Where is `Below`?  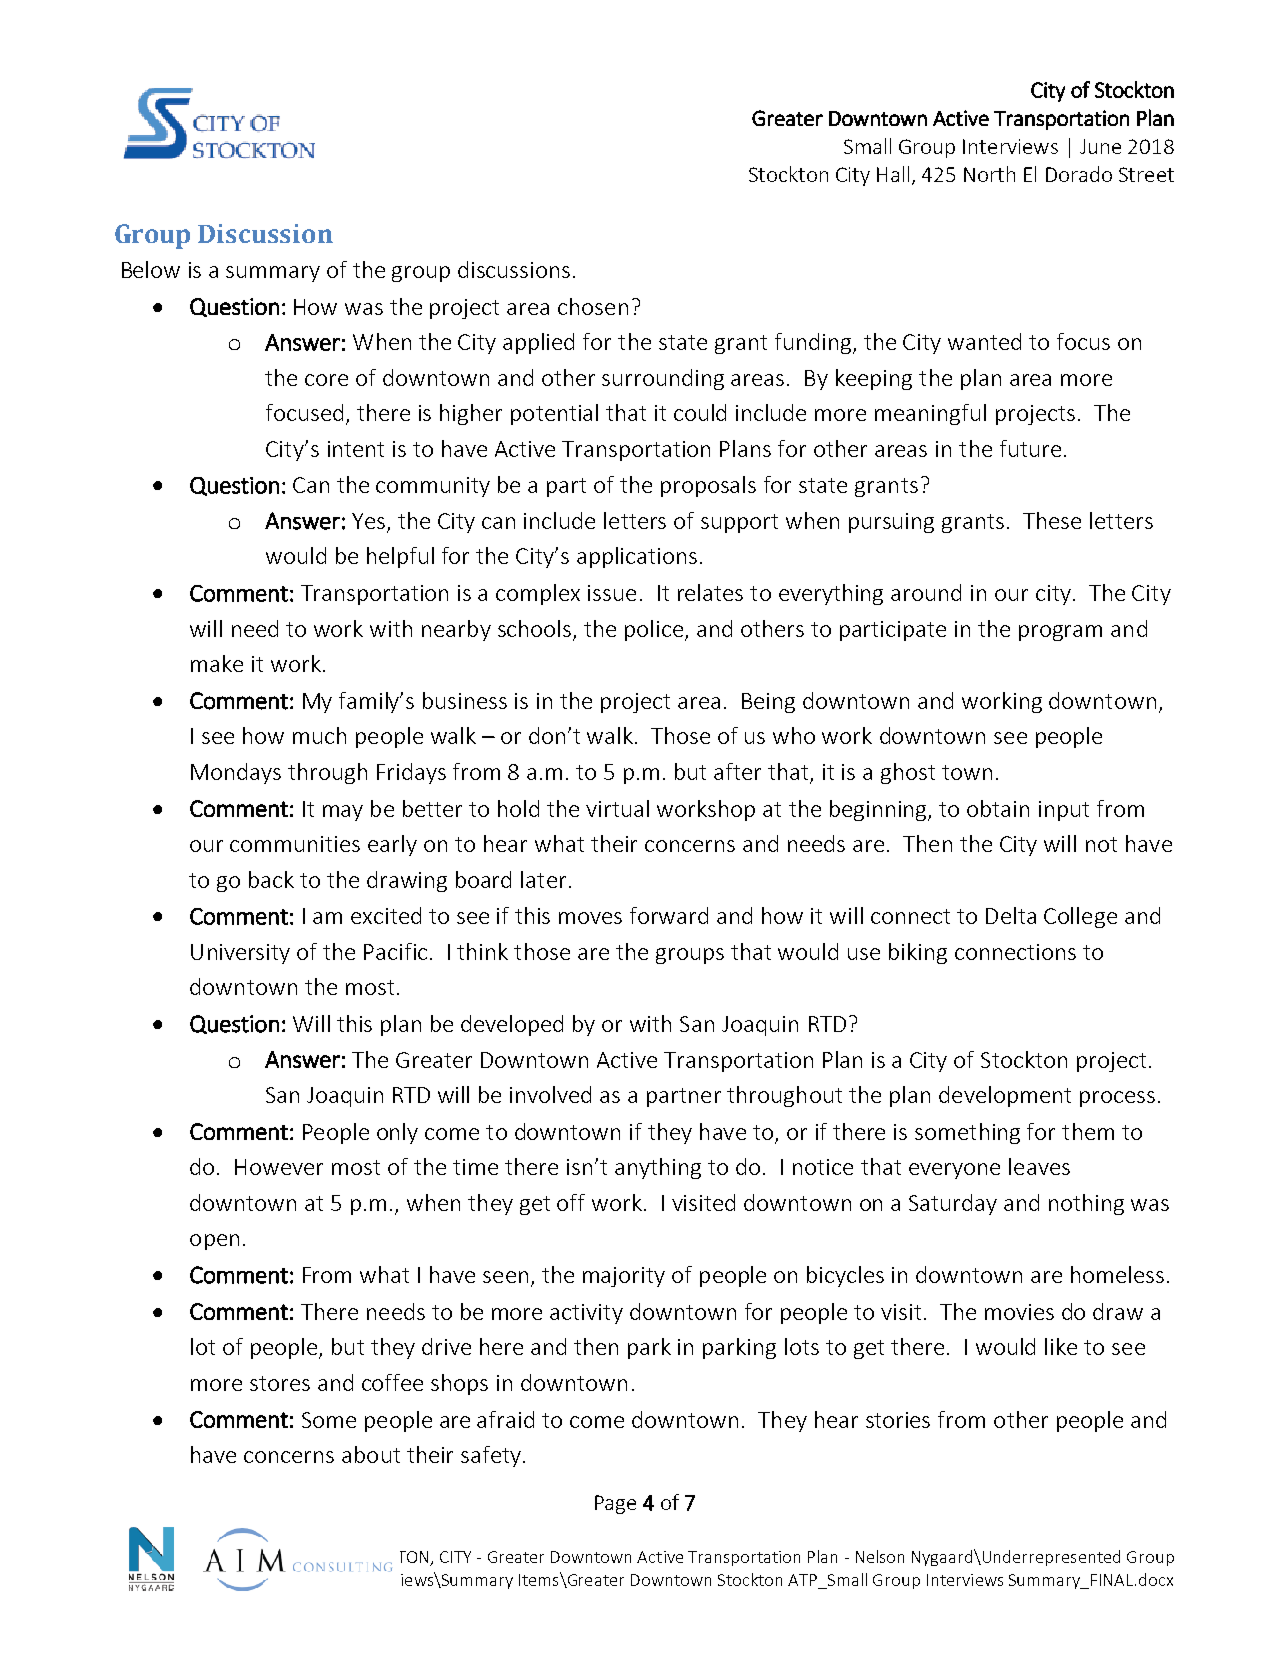 Below is located at coordinates (151, 269).
